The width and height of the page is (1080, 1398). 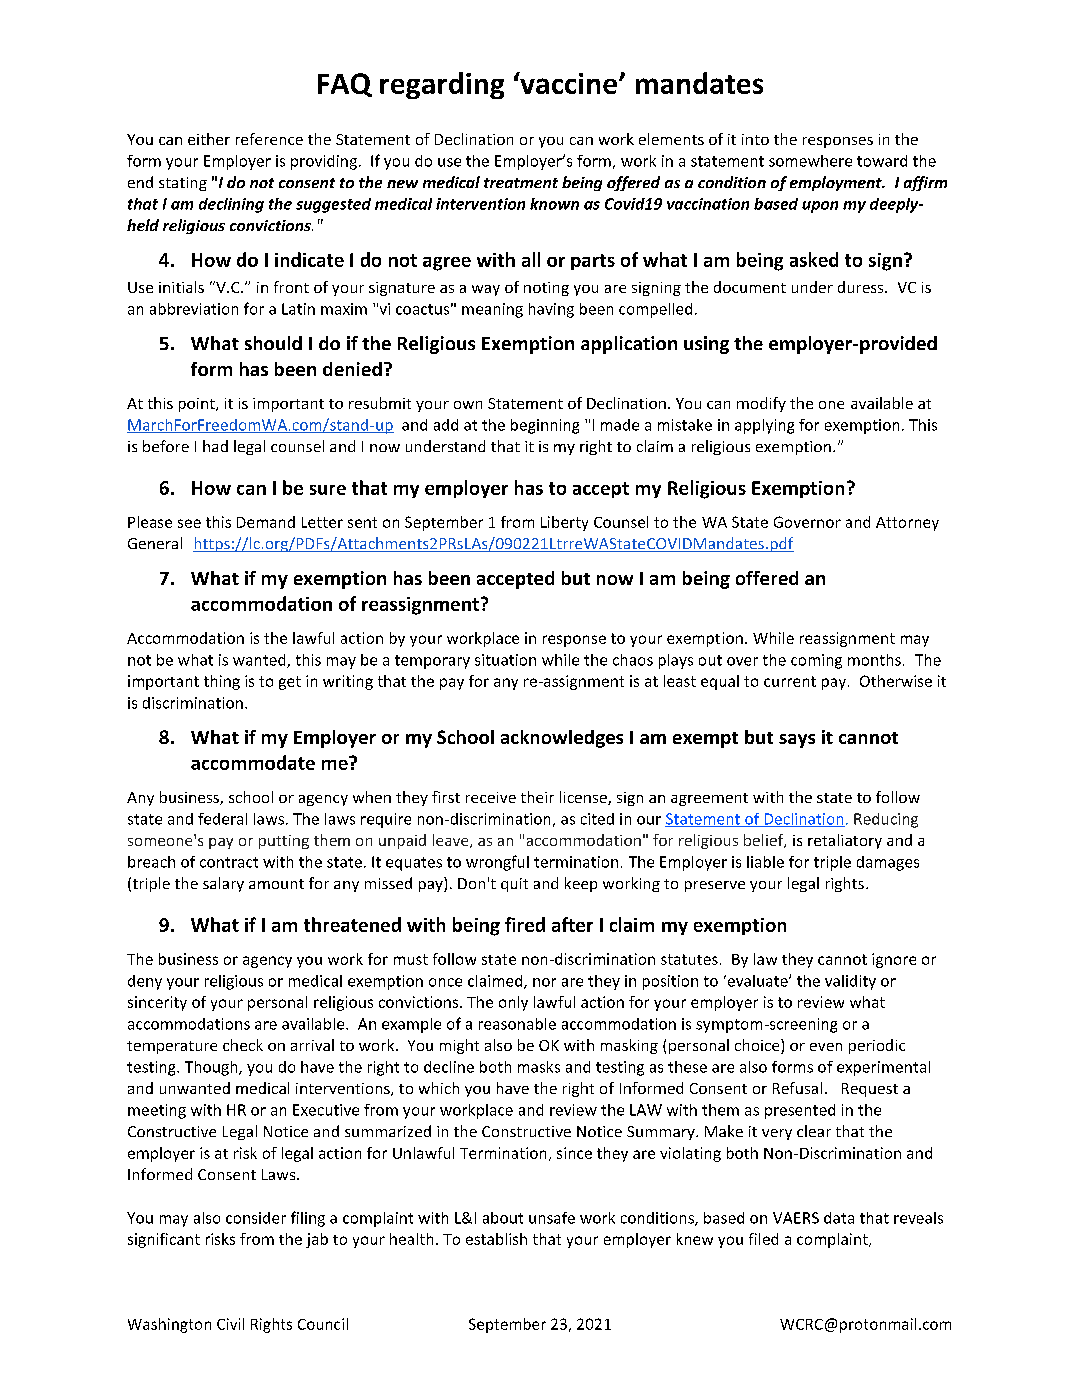 What do you see at coordinates (562, 739) in the page?
I see `acknowledges` at bounding box center [562, 739].
